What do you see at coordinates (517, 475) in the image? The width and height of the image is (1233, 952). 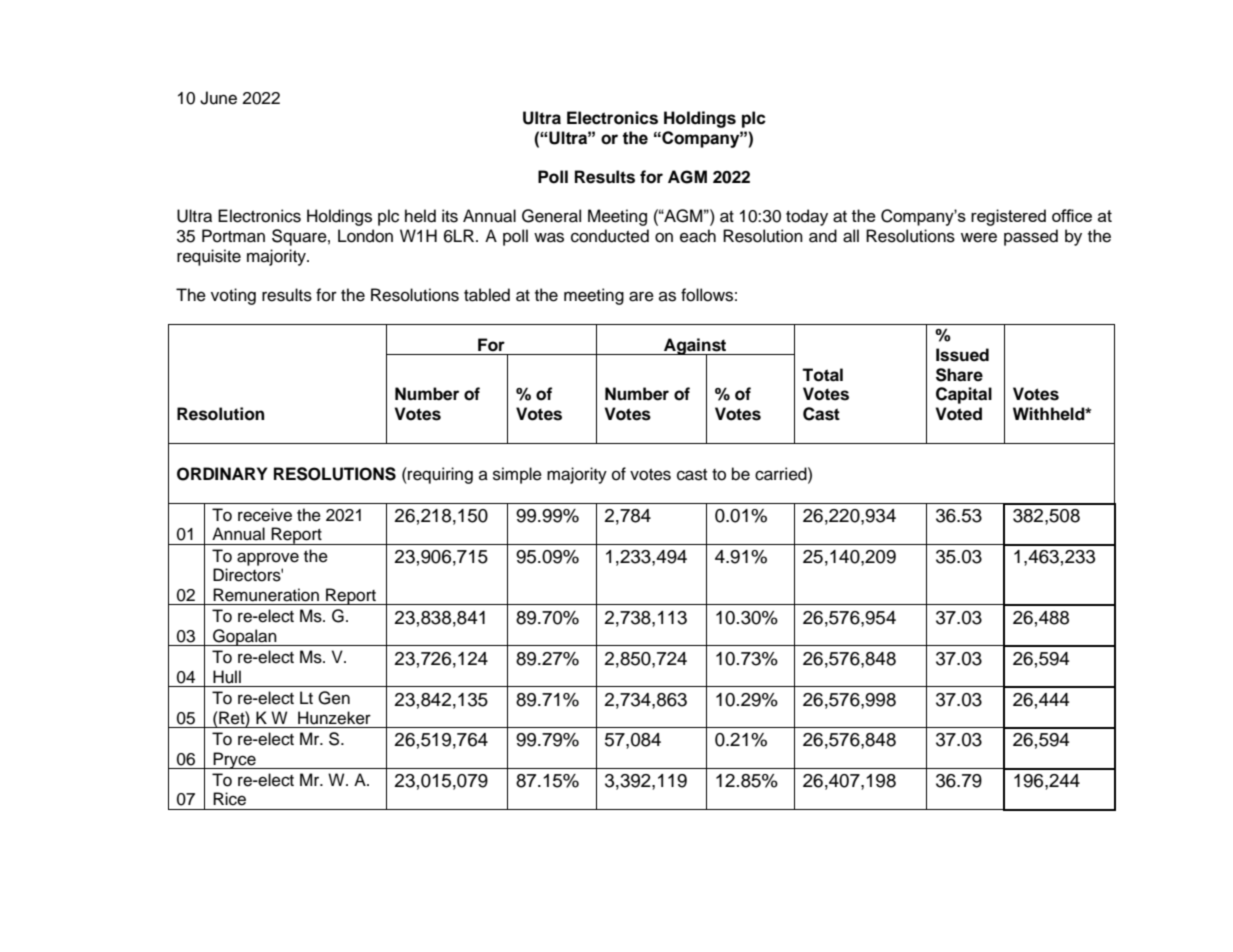 I see `simple` at bounding box center [517, 475].
